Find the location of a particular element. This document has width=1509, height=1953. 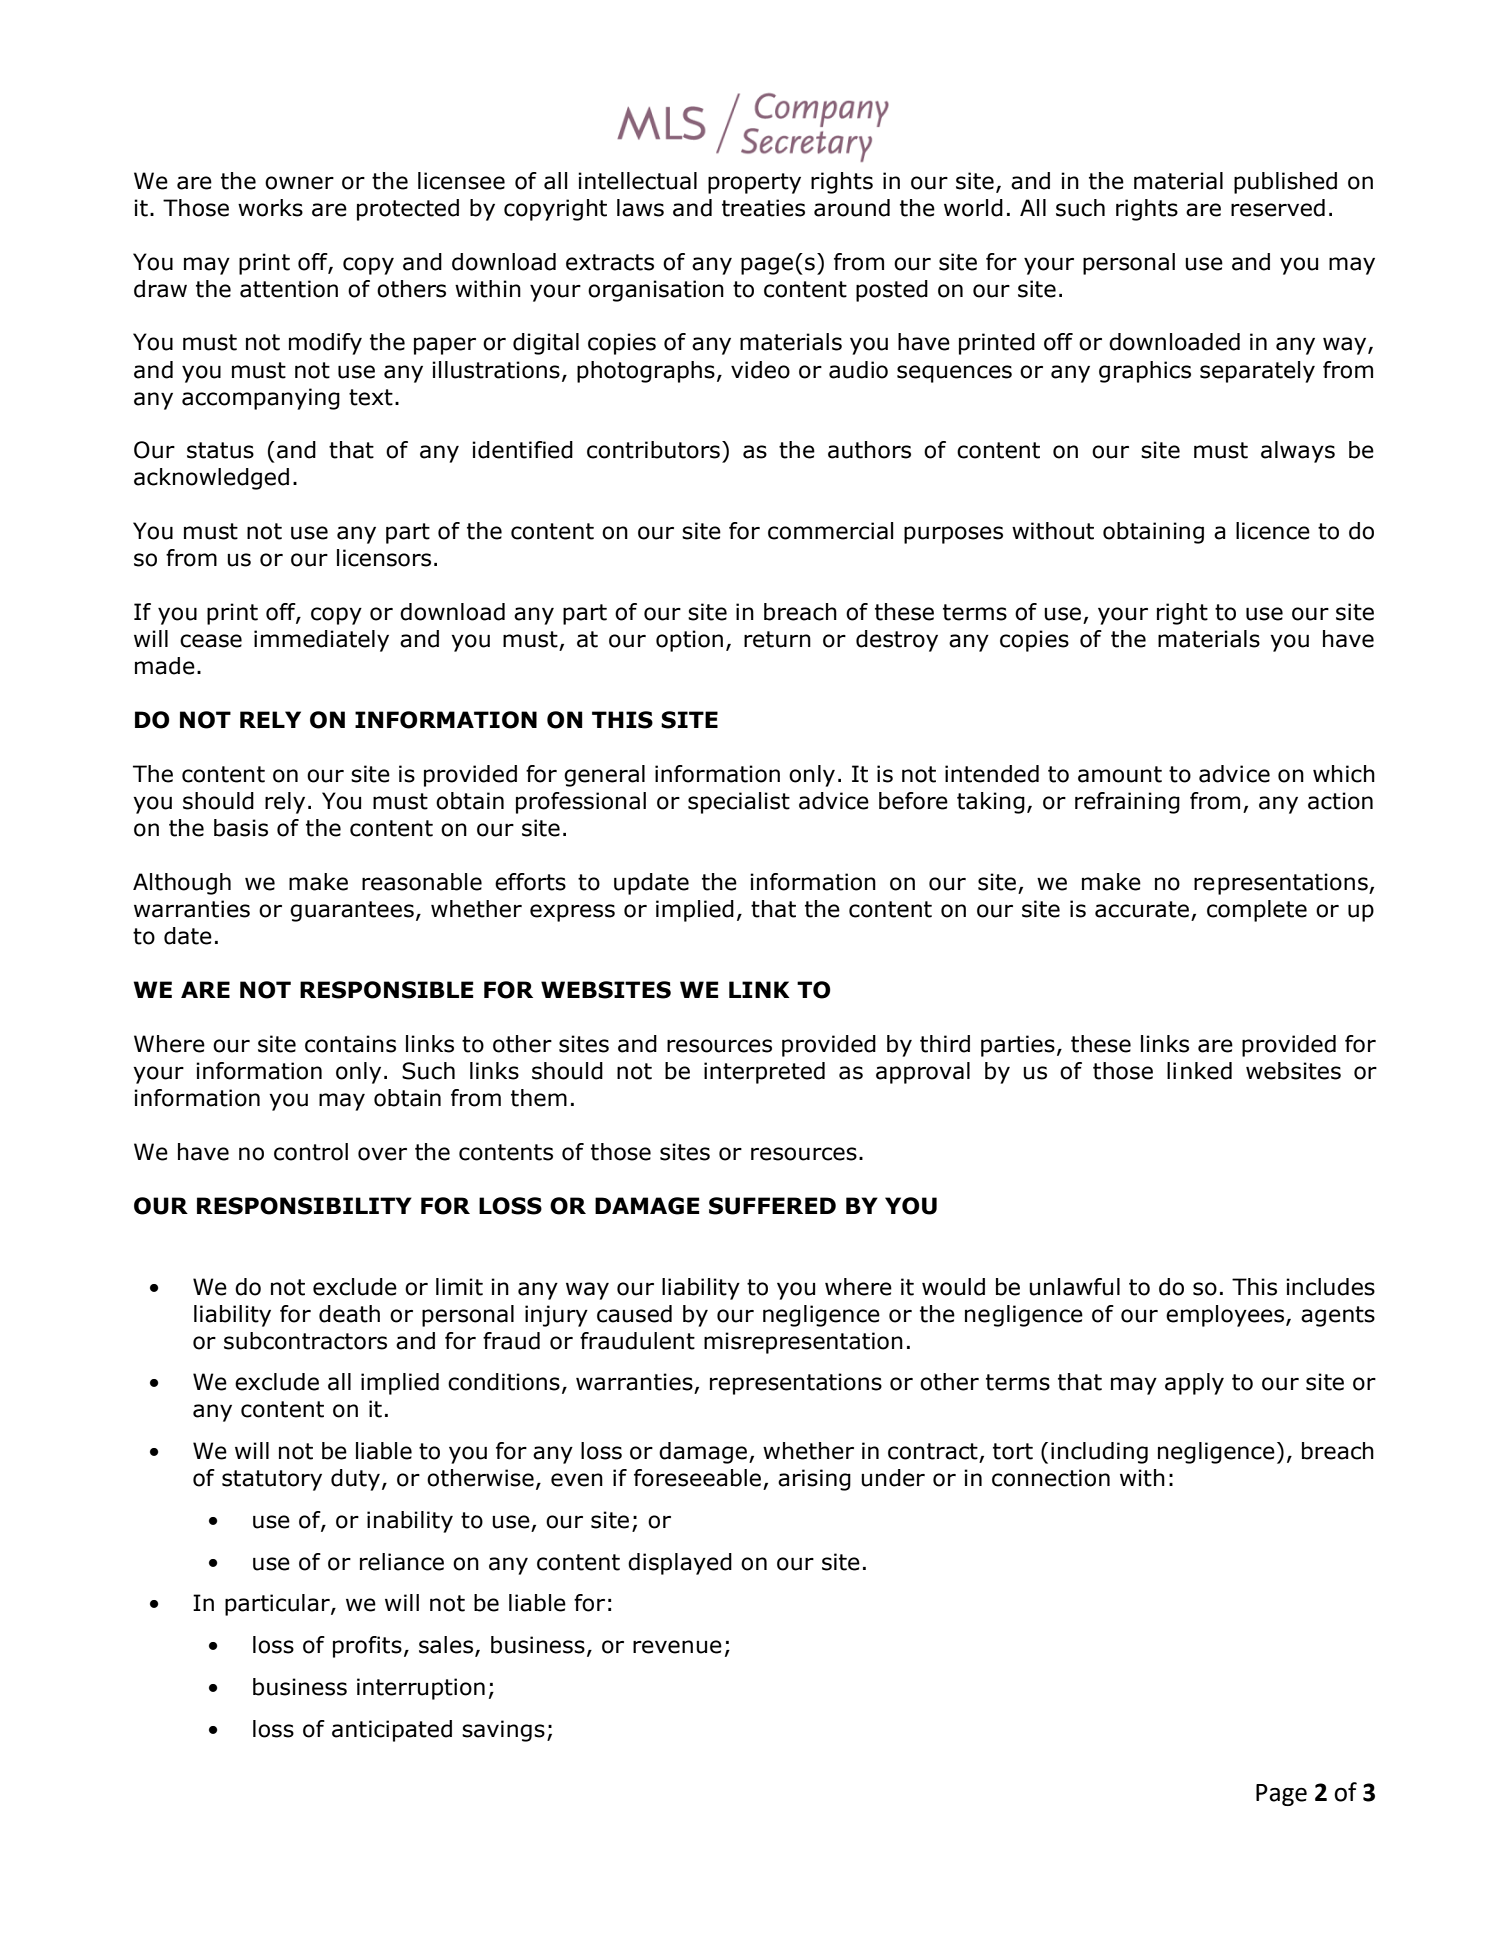

reserved is located at coordinates (1278, 208).
